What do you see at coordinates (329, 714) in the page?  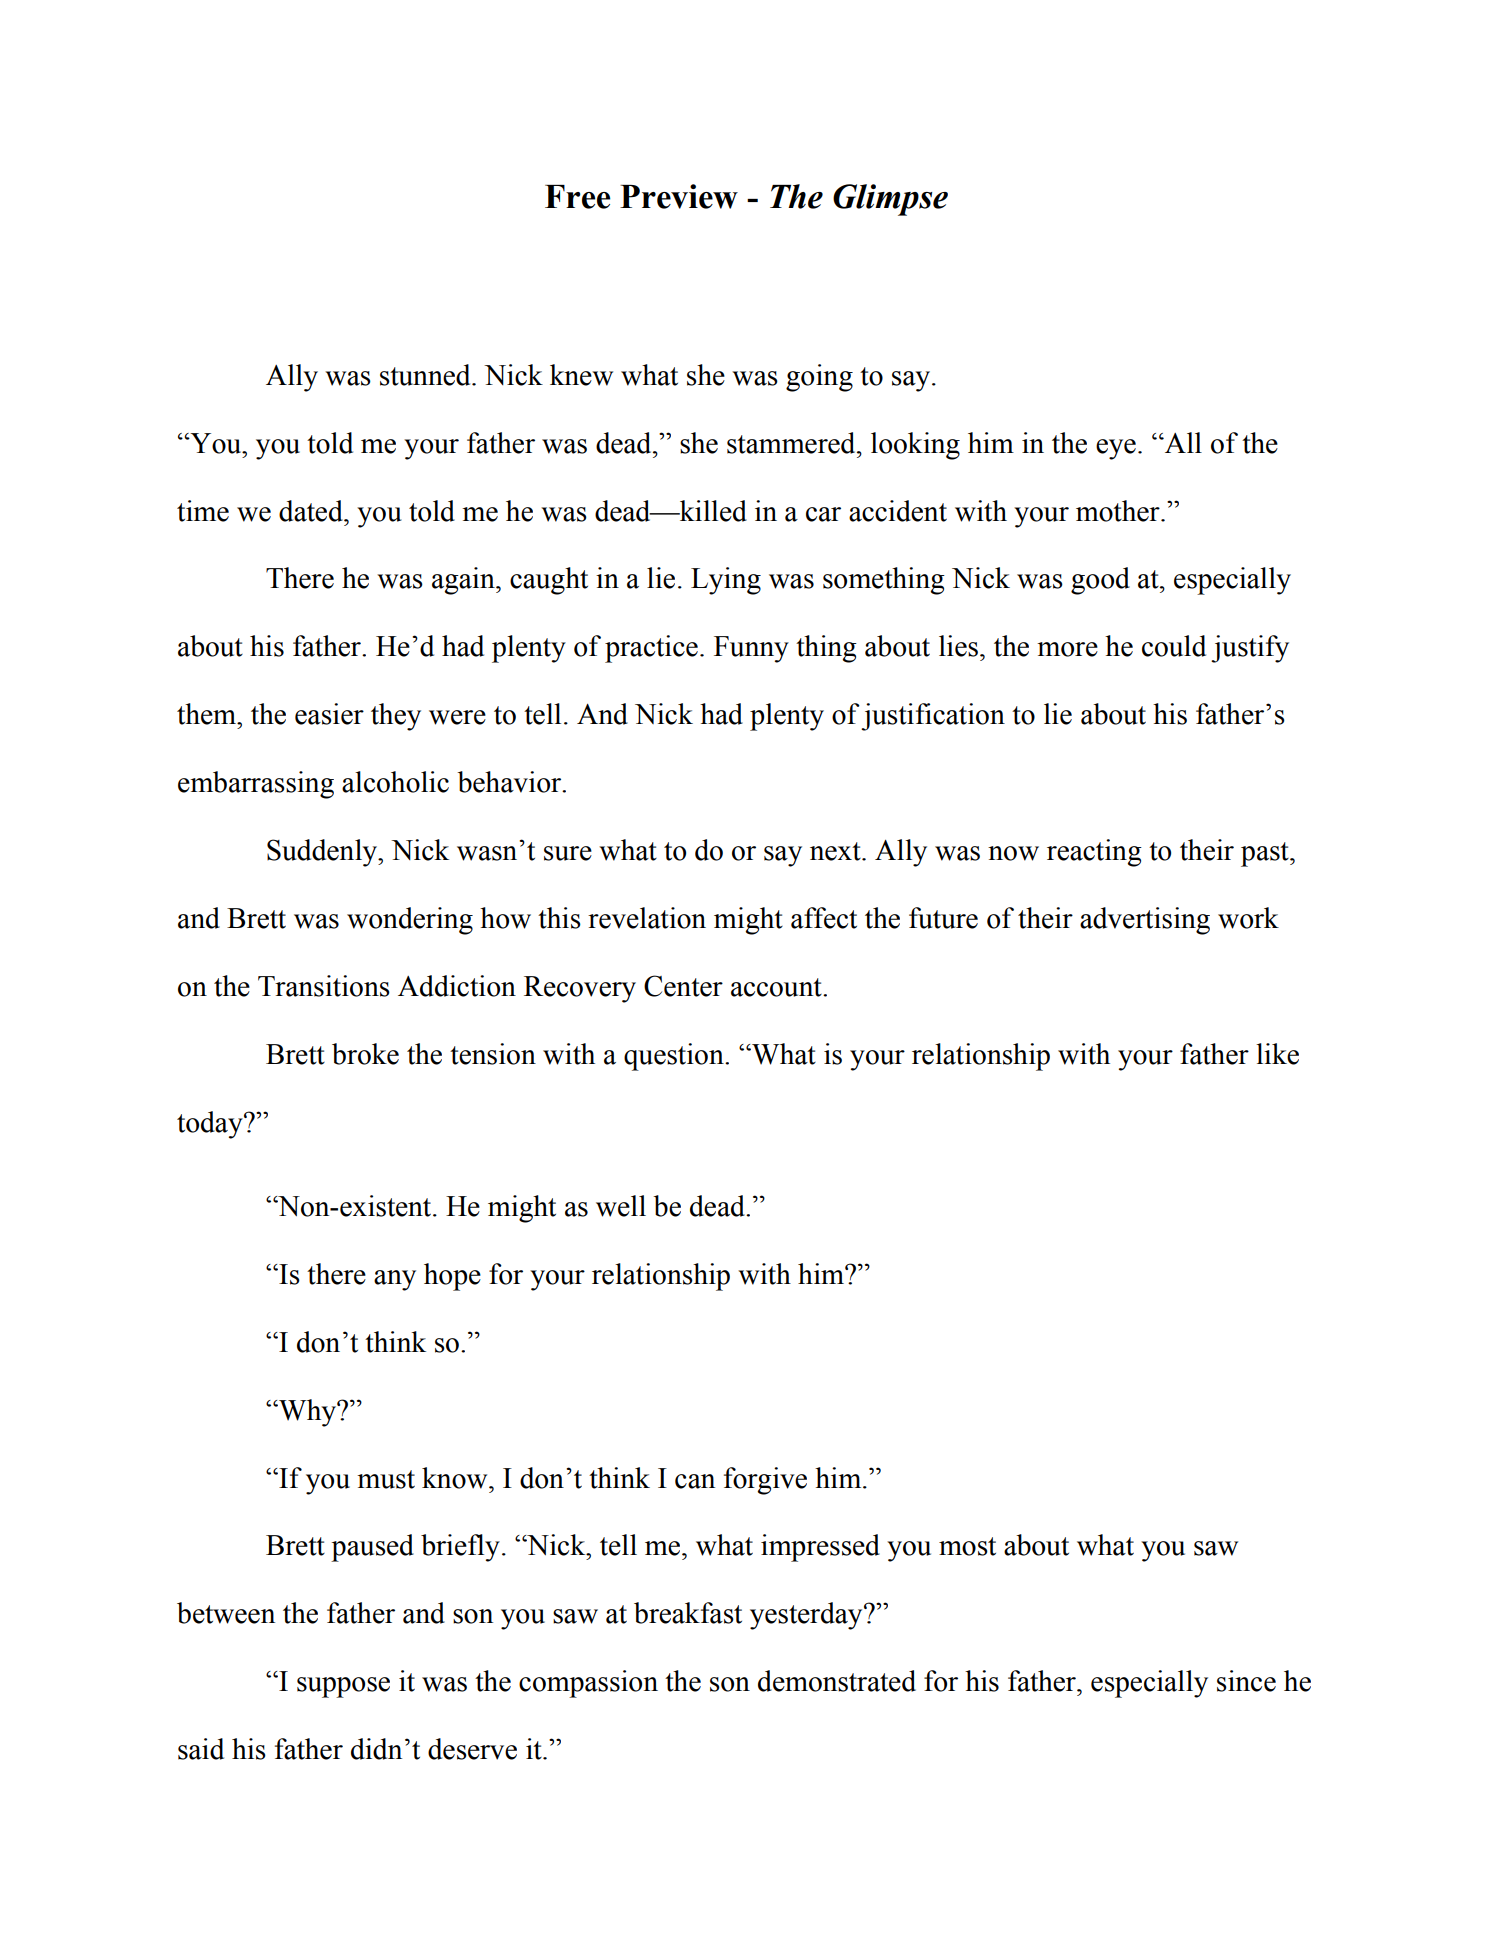 I see `easier` at bounding box center [329, 714].
